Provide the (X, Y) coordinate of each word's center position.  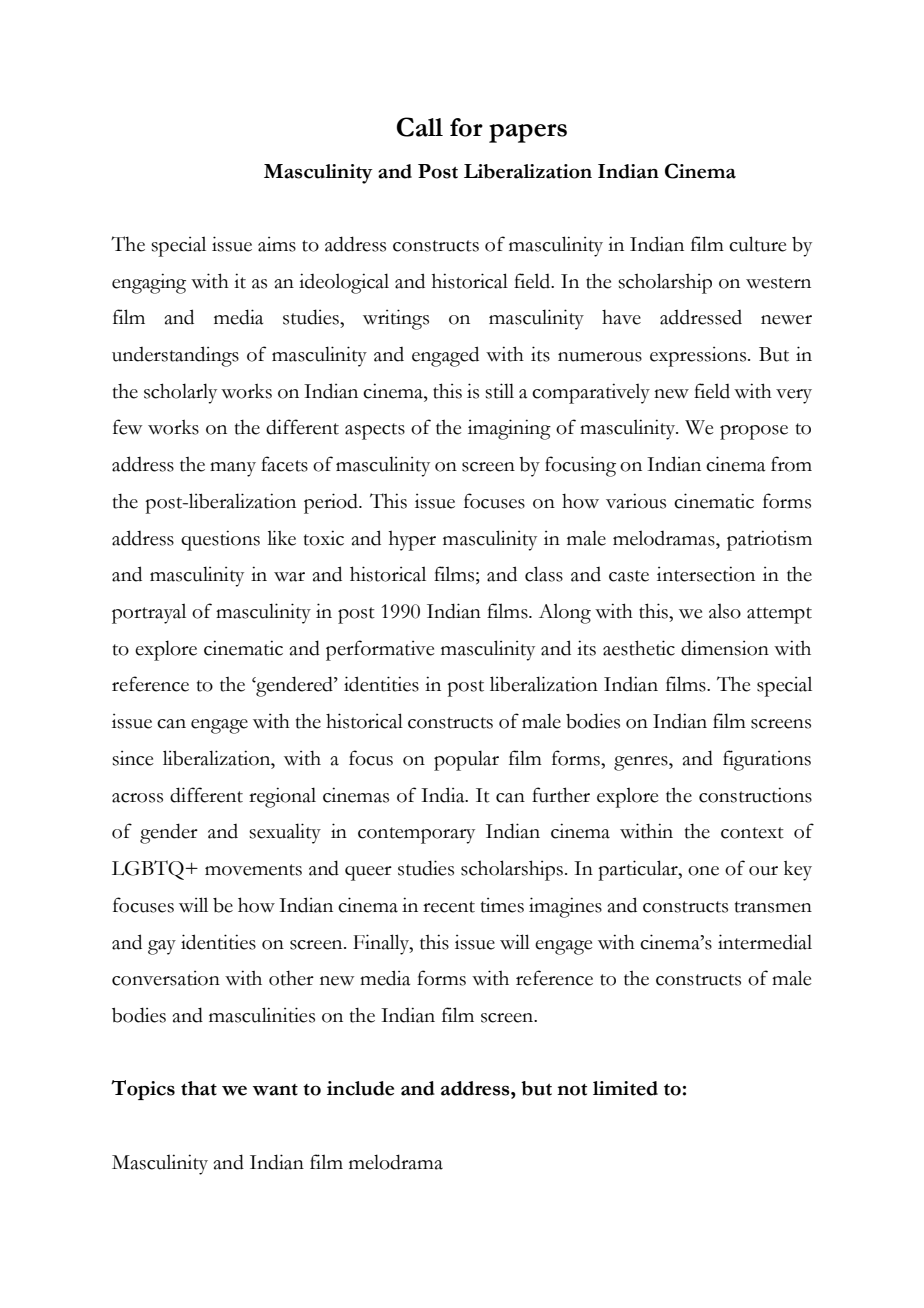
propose (754, 432)
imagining (509, 429)
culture (758, 244)
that (199, 1088)
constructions (755, 795)
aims (277, 244)
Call (420, 127)
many (233, 469)
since (133, 758)
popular (466, 760)
